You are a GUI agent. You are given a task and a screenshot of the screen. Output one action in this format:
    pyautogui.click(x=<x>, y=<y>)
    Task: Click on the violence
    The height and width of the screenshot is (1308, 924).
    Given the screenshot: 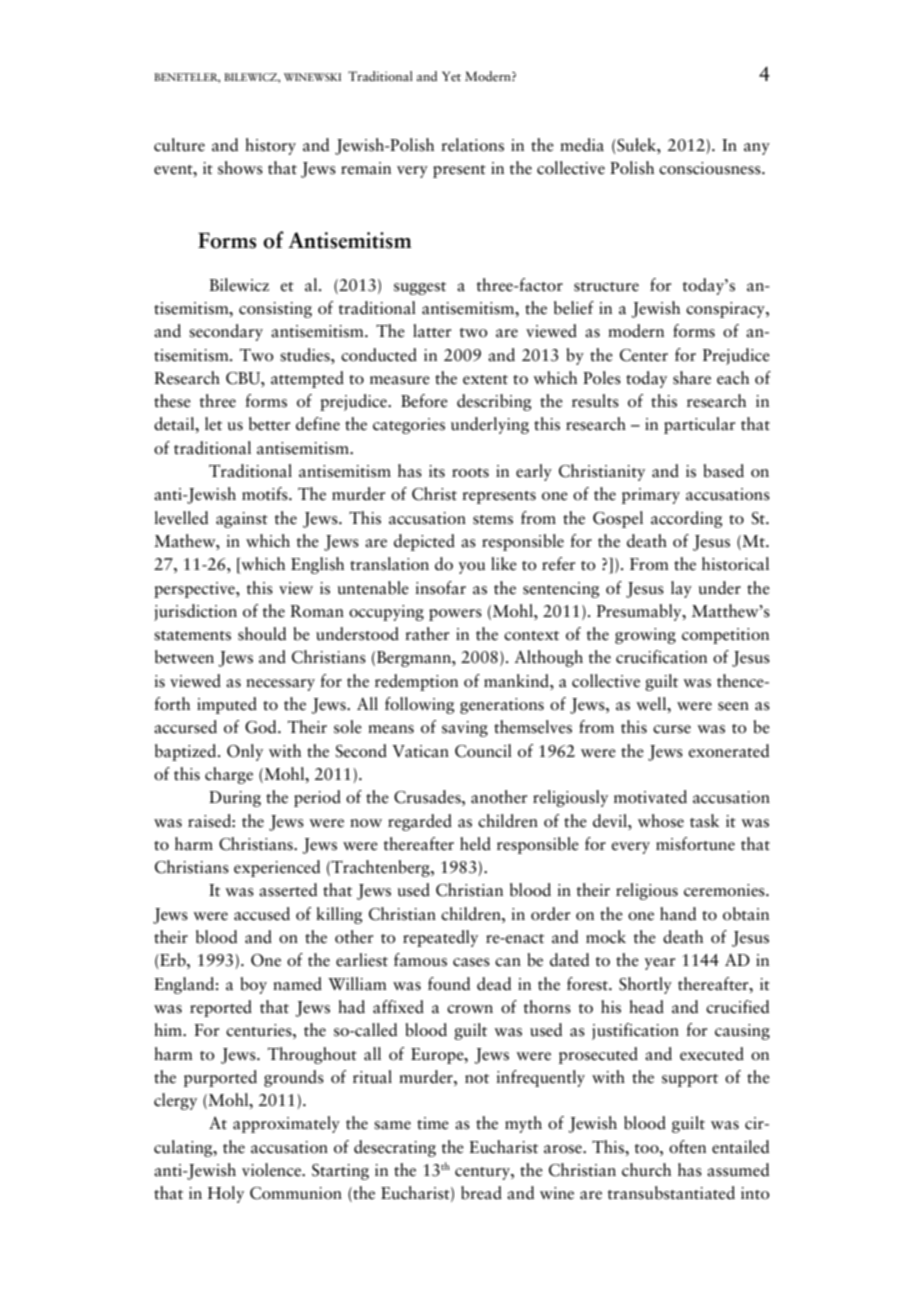 What is the action you would take?
    pyautogui.click(x=272, y=1170)
